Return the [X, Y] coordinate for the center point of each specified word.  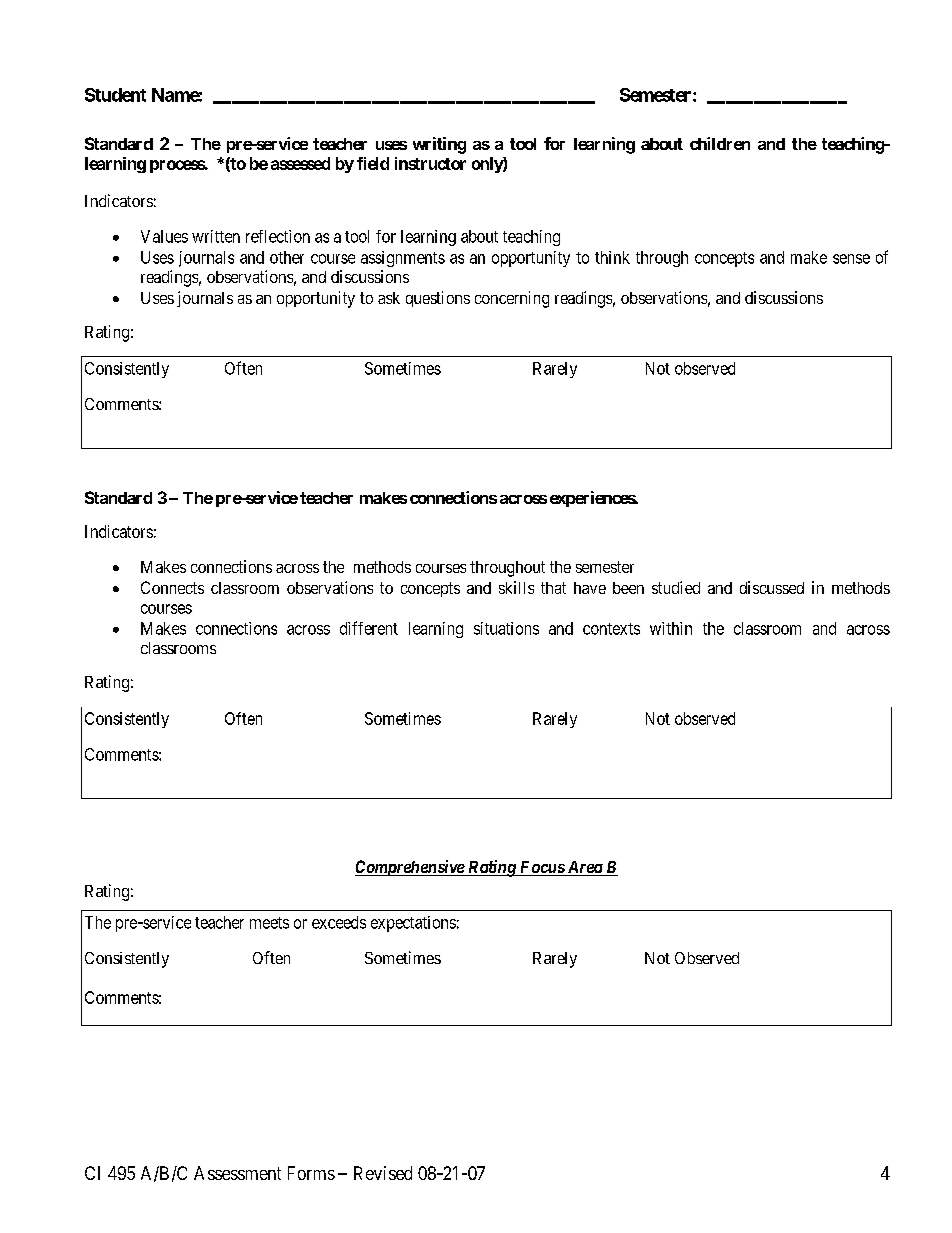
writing [439, 145]
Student [115, 95]
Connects [172, 587]
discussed [772, 587]
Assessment [237, 1173]
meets [269, 923]
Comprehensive [410, 868]
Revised [383, 1173]
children [720, 143]
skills [516, 587]
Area [584, 868]
